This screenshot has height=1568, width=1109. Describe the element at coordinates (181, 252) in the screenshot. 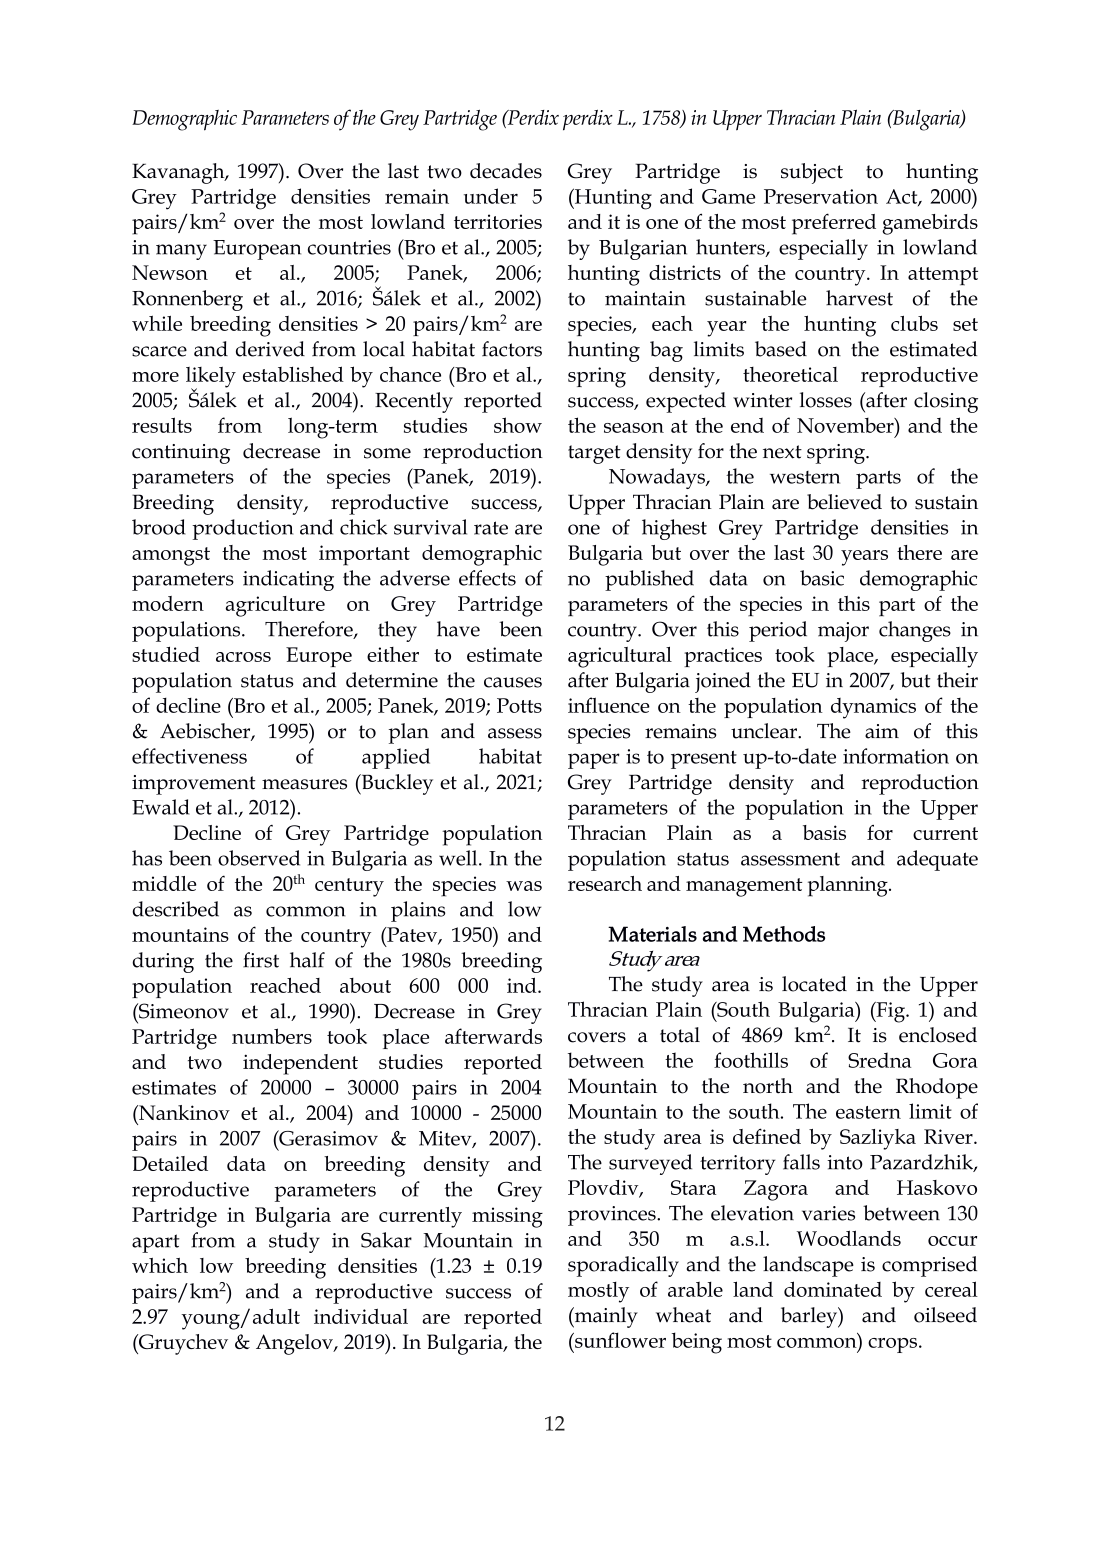

I see `many` at that location.
